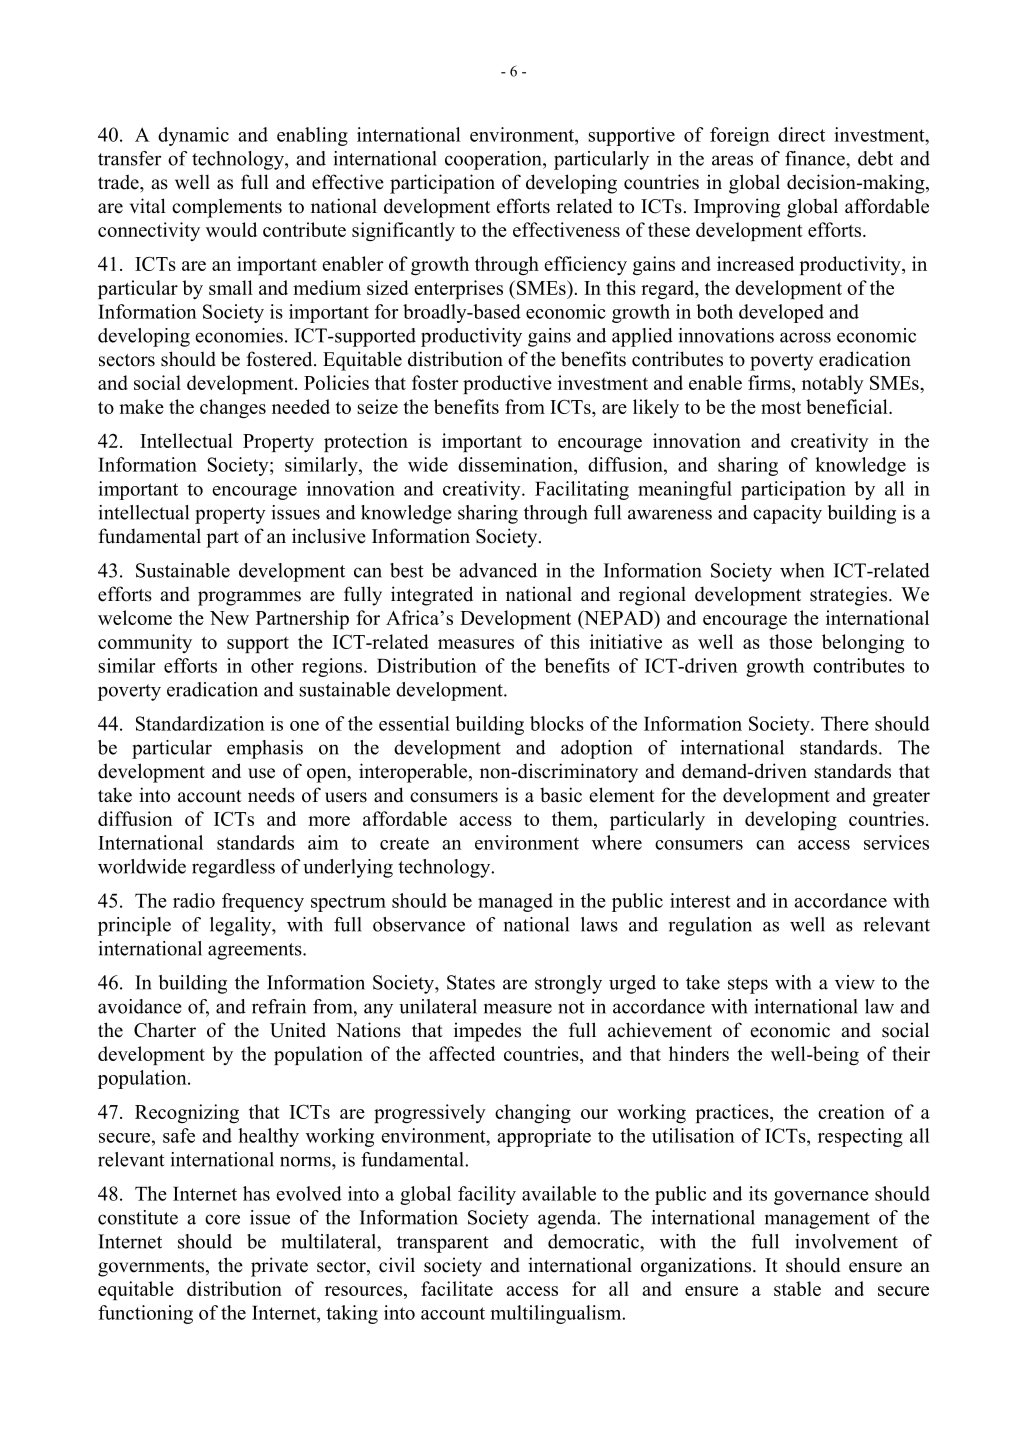  Describe the element at coordinates (557, 723) in the screenshot. I see `blocks` at that location.
